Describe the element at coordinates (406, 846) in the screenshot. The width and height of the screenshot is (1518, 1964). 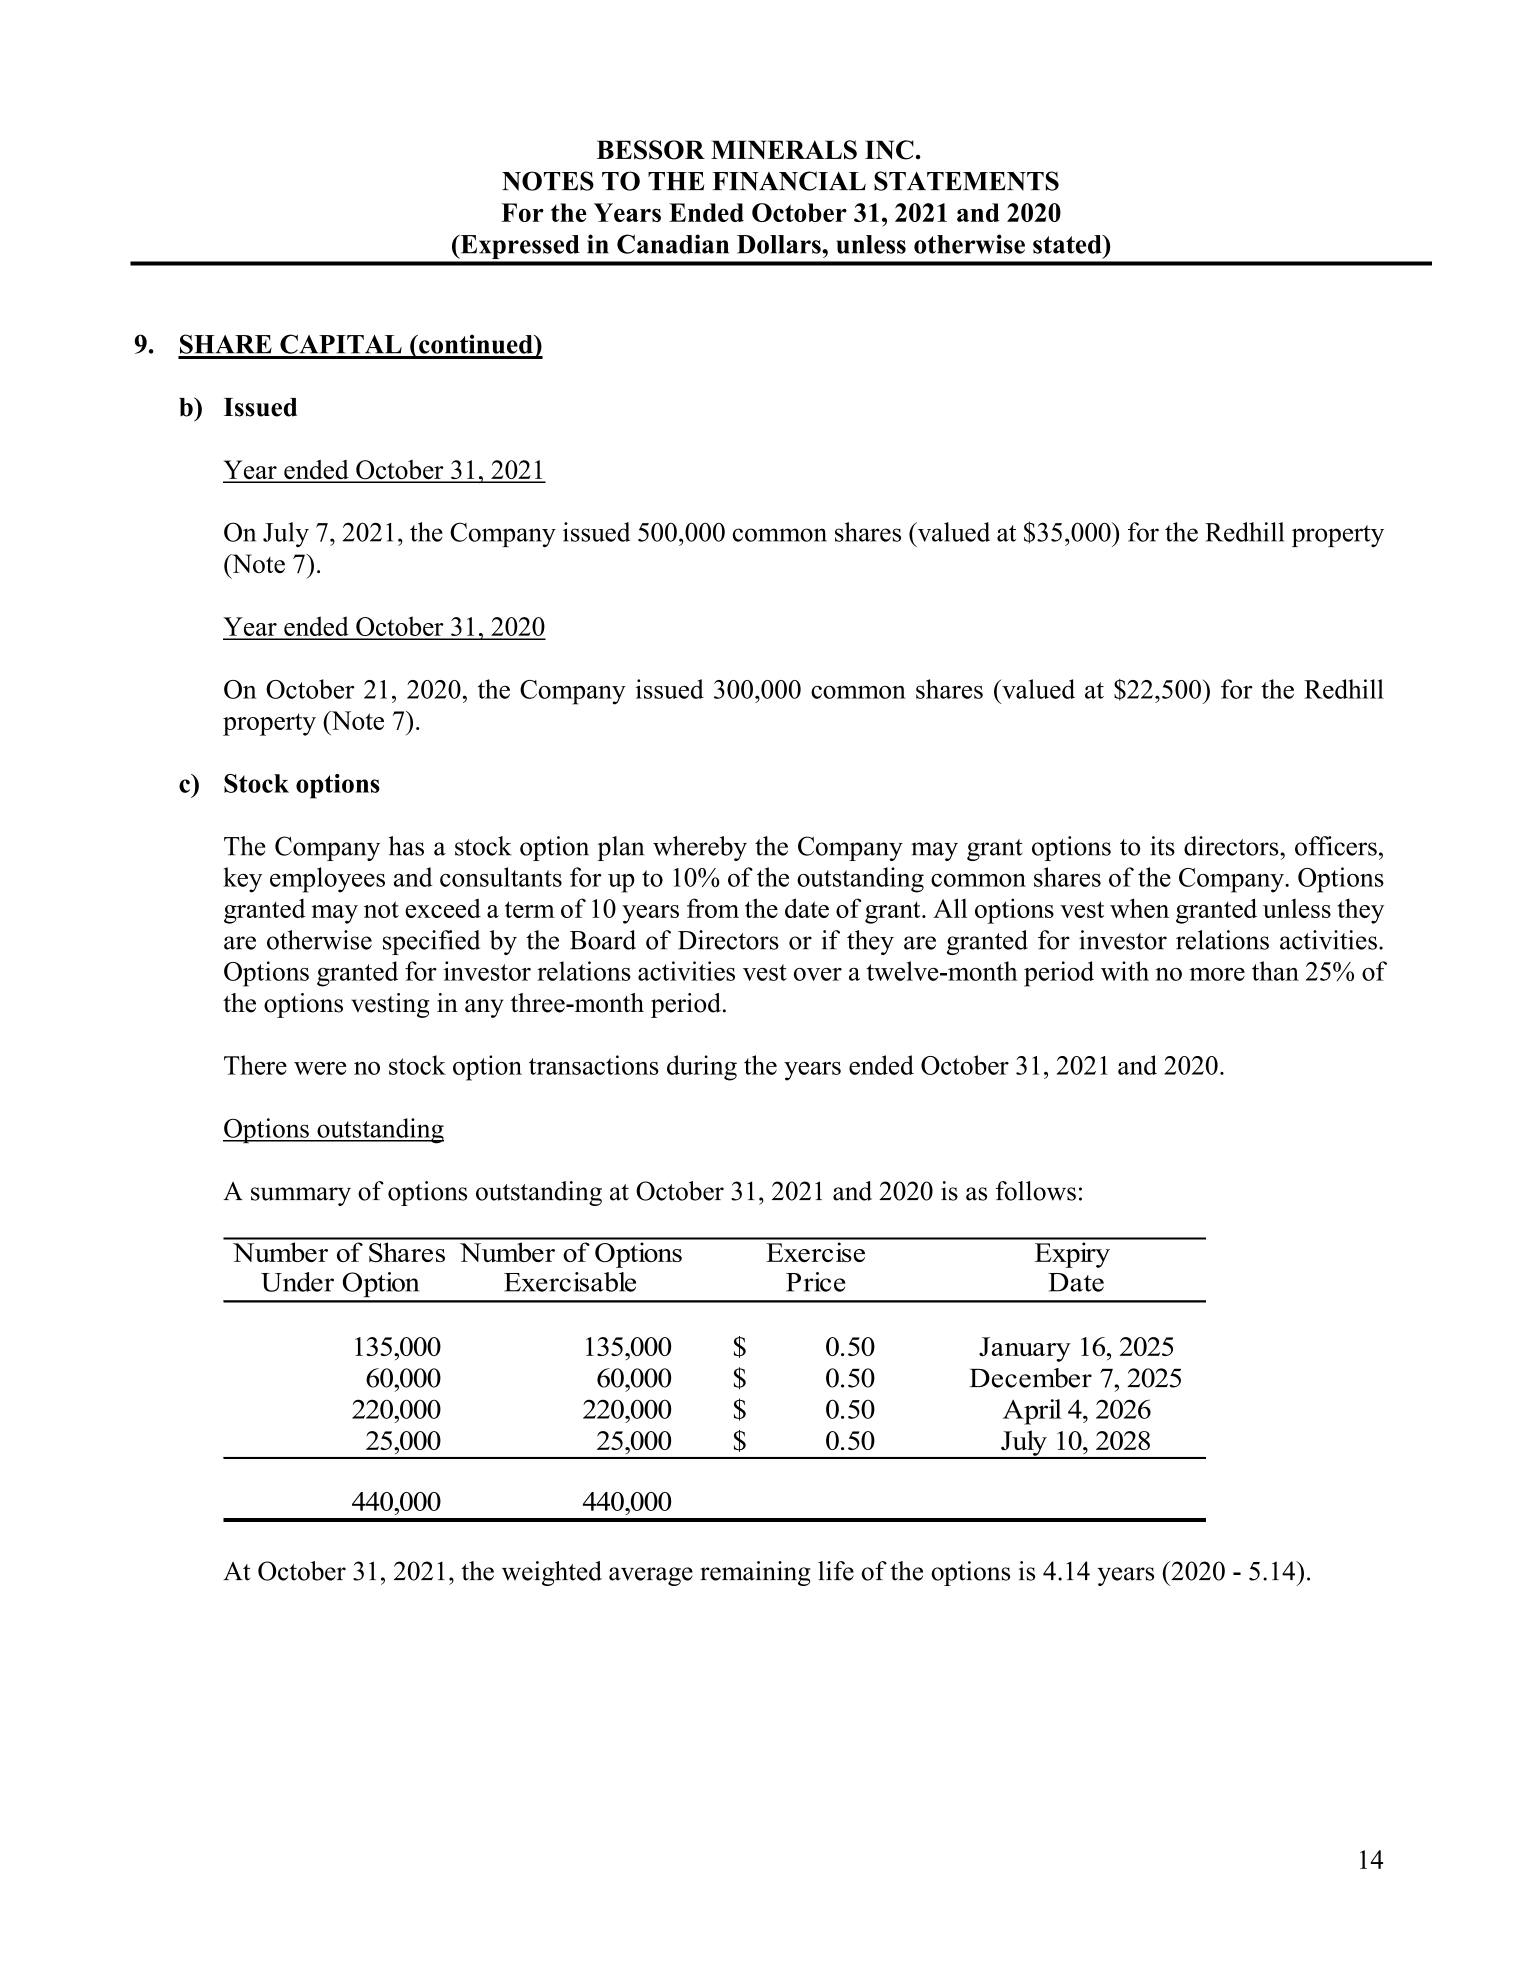
I see `has` at that location.
